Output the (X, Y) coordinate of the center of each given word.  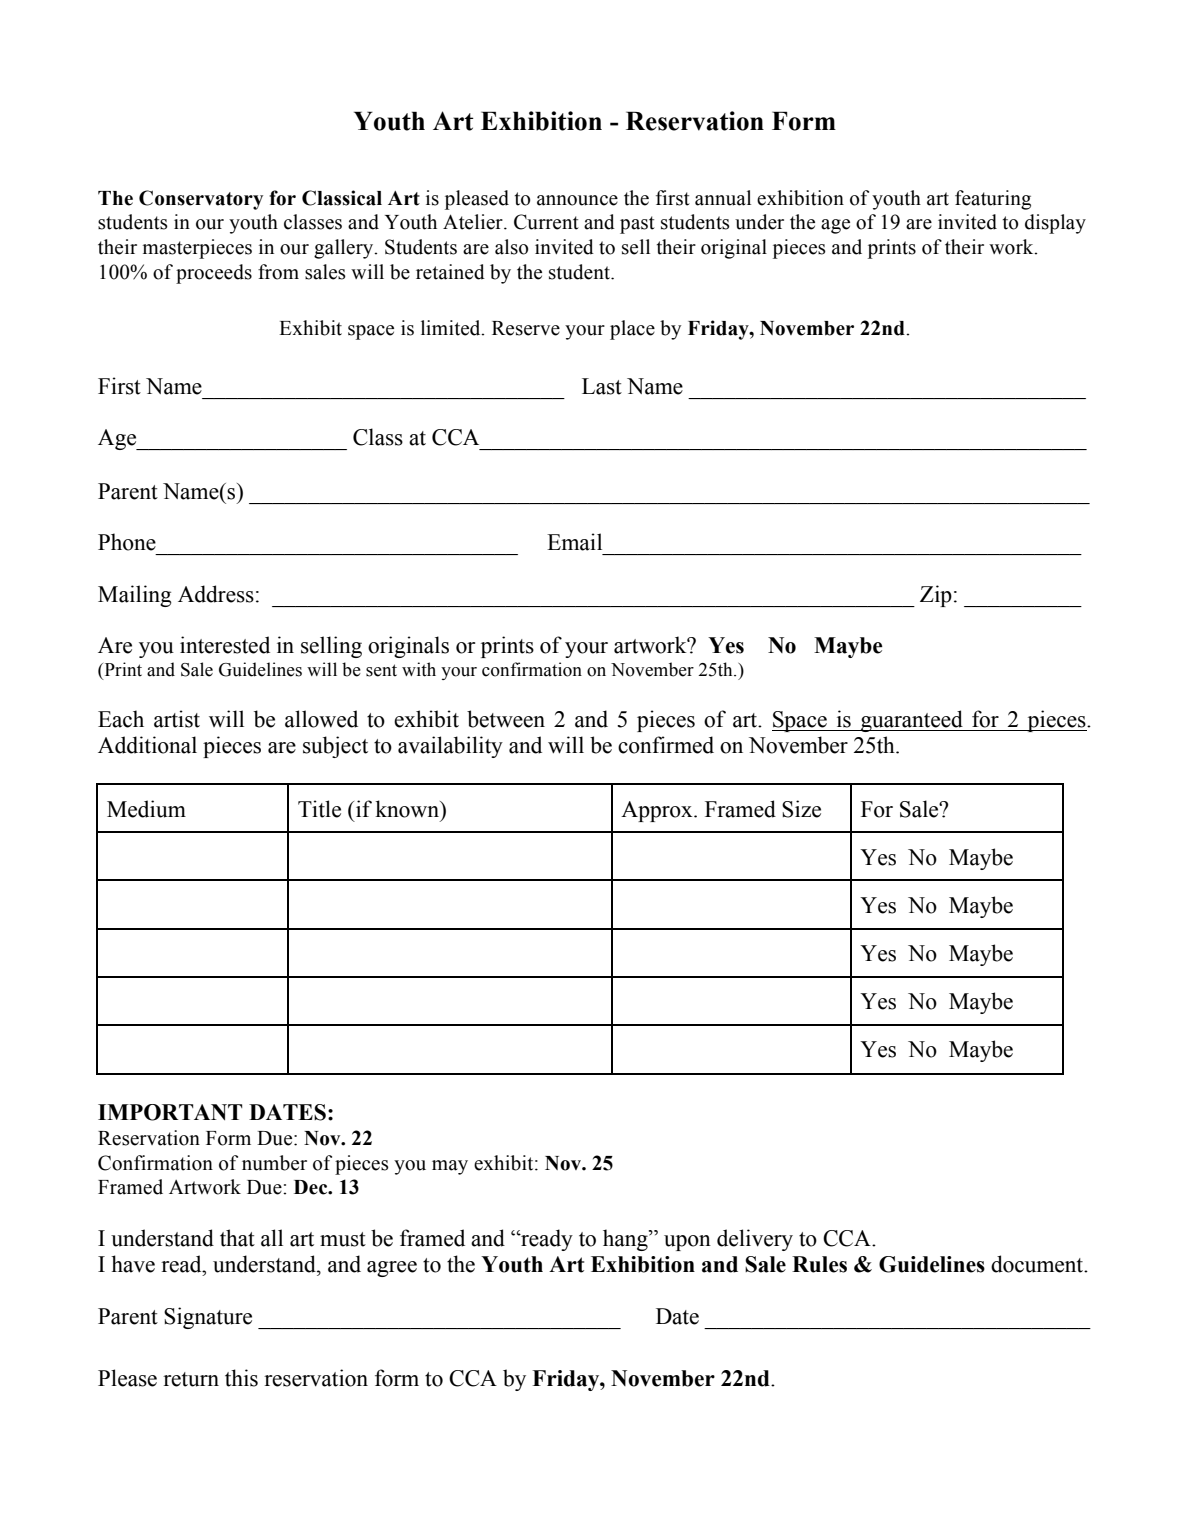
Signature (208, 1318)
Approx (658, 811)
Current (546, 222)
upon (687, 1243)
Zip (936, 596)
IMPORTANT (170, 1112)
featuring (993, 200)
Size (801, 809)
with (419, 669)
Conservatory (201, 200)
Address (216, 594)
